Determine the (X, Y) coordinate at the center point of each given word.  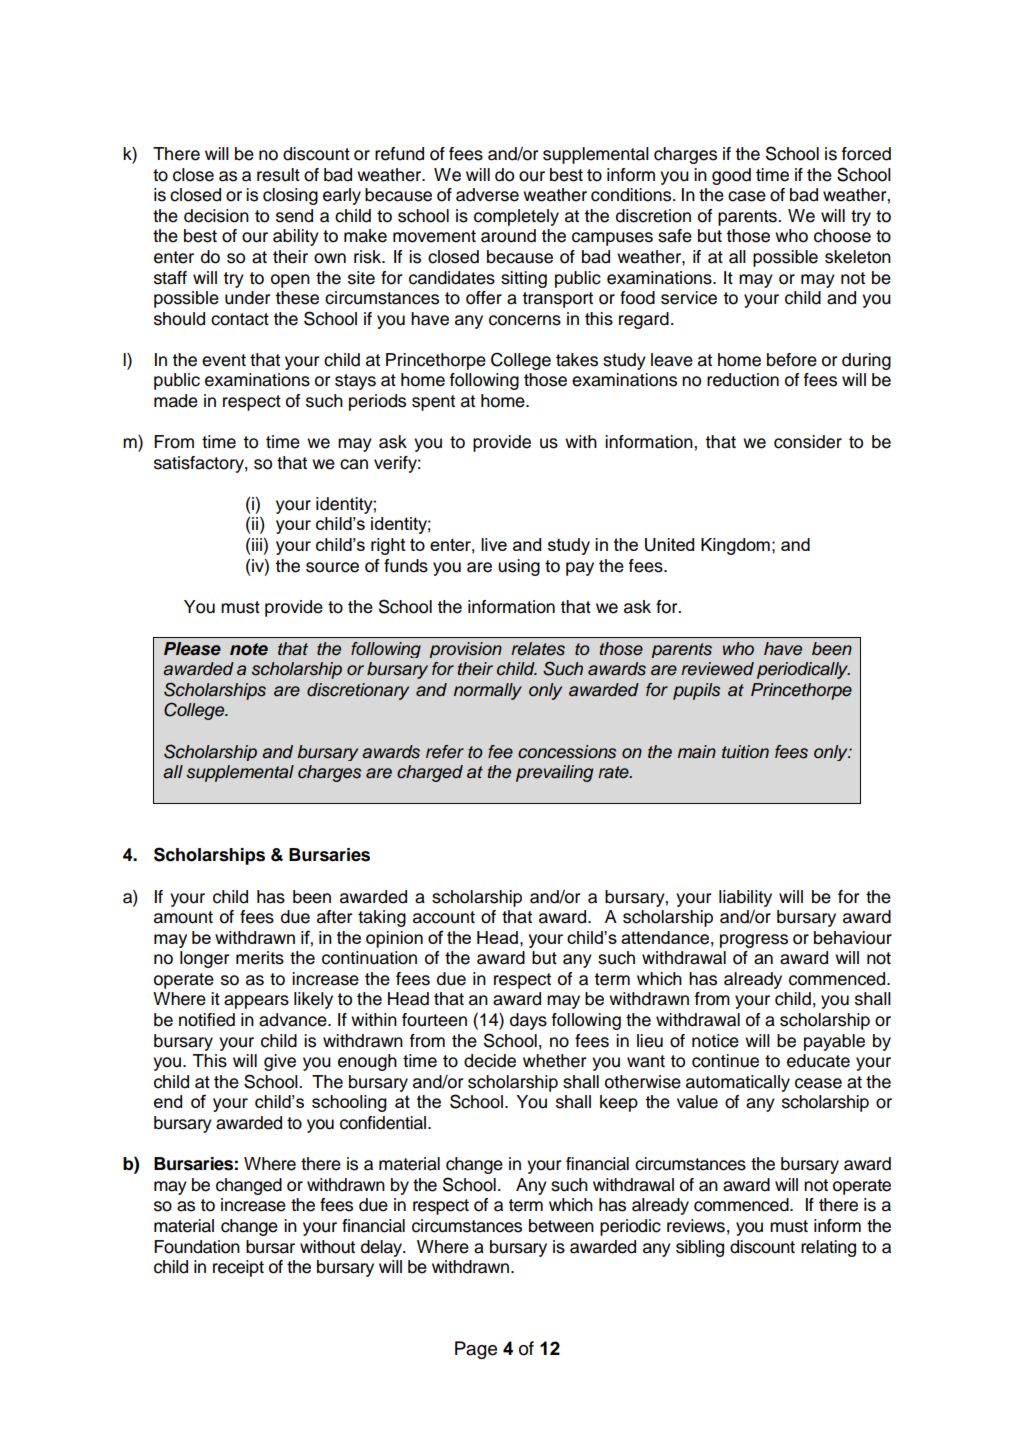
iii (257, 544)
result (278, 175)
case (747, 196)
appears (256, 1002)
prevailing (554, 773)
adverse (487, 195)
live (494, 544)
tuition (745, 752)
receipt (238, 1268)
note (249, 649)
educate (818, 1061)
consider (808, 442)
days (528, 1021)
